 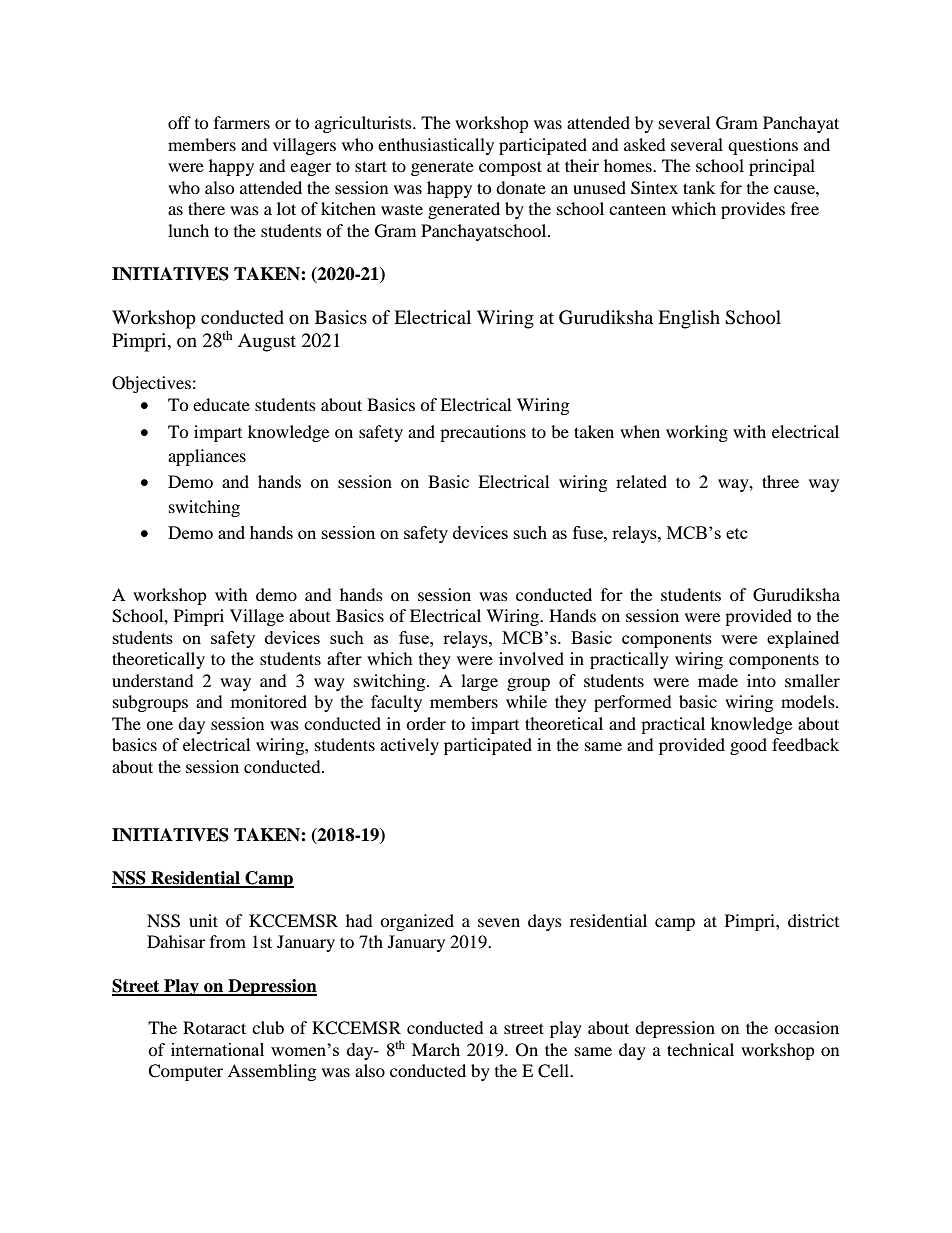 What do you see at coordinates (242, 122) in the screenshot?
I see `farmers` at bounding box center [242, 122].
